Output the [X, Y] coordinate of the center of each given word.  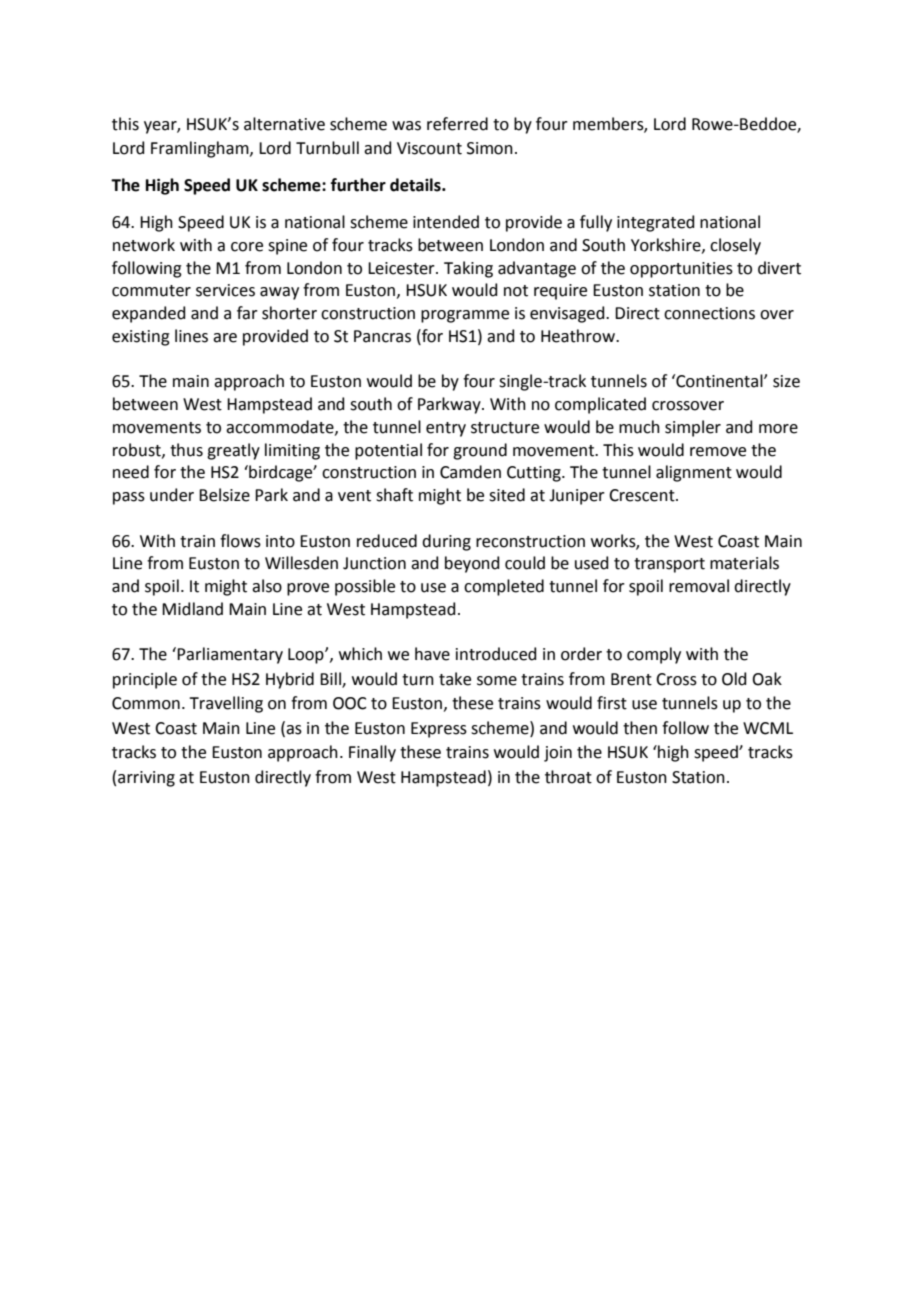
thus [186, 450]
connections [709, 313]
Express [439, 730]
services [225, 290]
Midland [192, 609]
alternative [284, 124]
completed [504, 587]
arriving [146, 779]
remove [718, 452]
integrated [656, 223]
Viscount [429, 148]
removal [699, 586]
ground [480, 451]
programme [465, 316]
